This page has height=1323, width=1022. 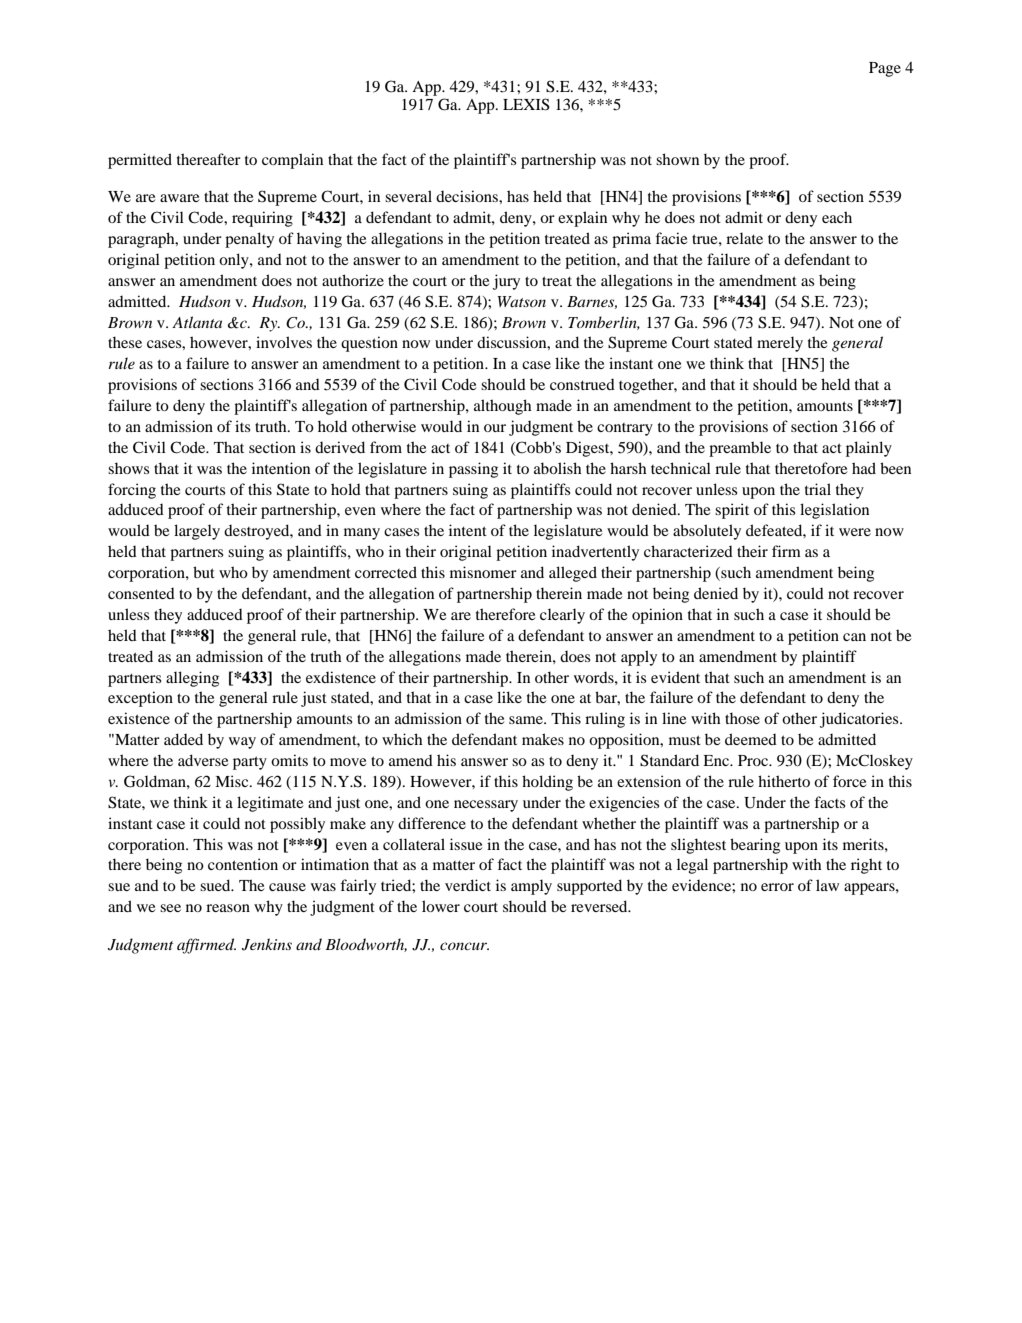 I want to click on reason, so click(x=228, y=908).
